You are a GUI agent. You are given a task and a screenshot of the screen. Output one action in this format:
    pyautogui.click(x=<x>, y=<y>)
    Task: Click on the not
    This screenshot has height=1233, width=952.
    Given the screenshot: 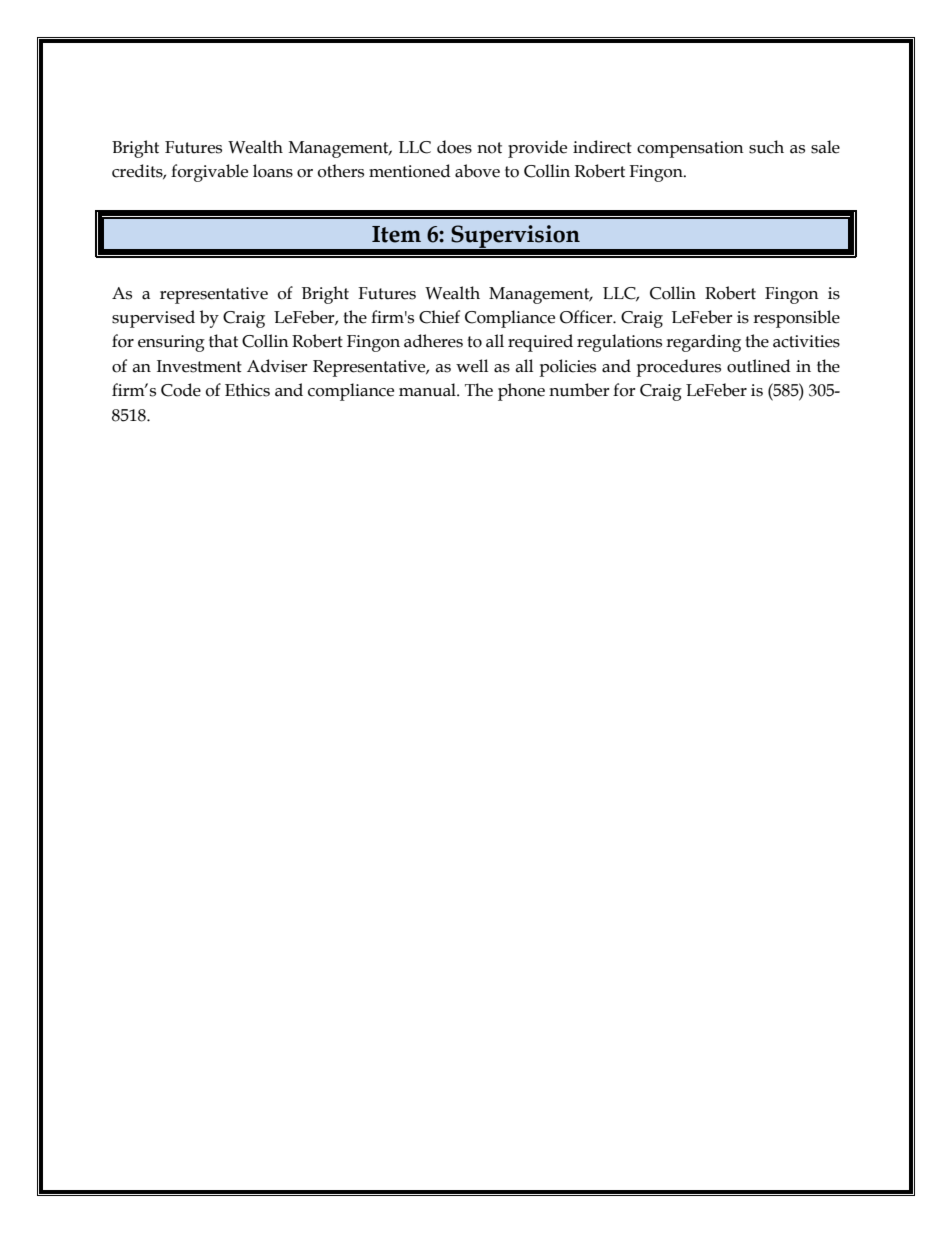 What is the action you would take?
    pyautogui.click(x=489, y=148)
